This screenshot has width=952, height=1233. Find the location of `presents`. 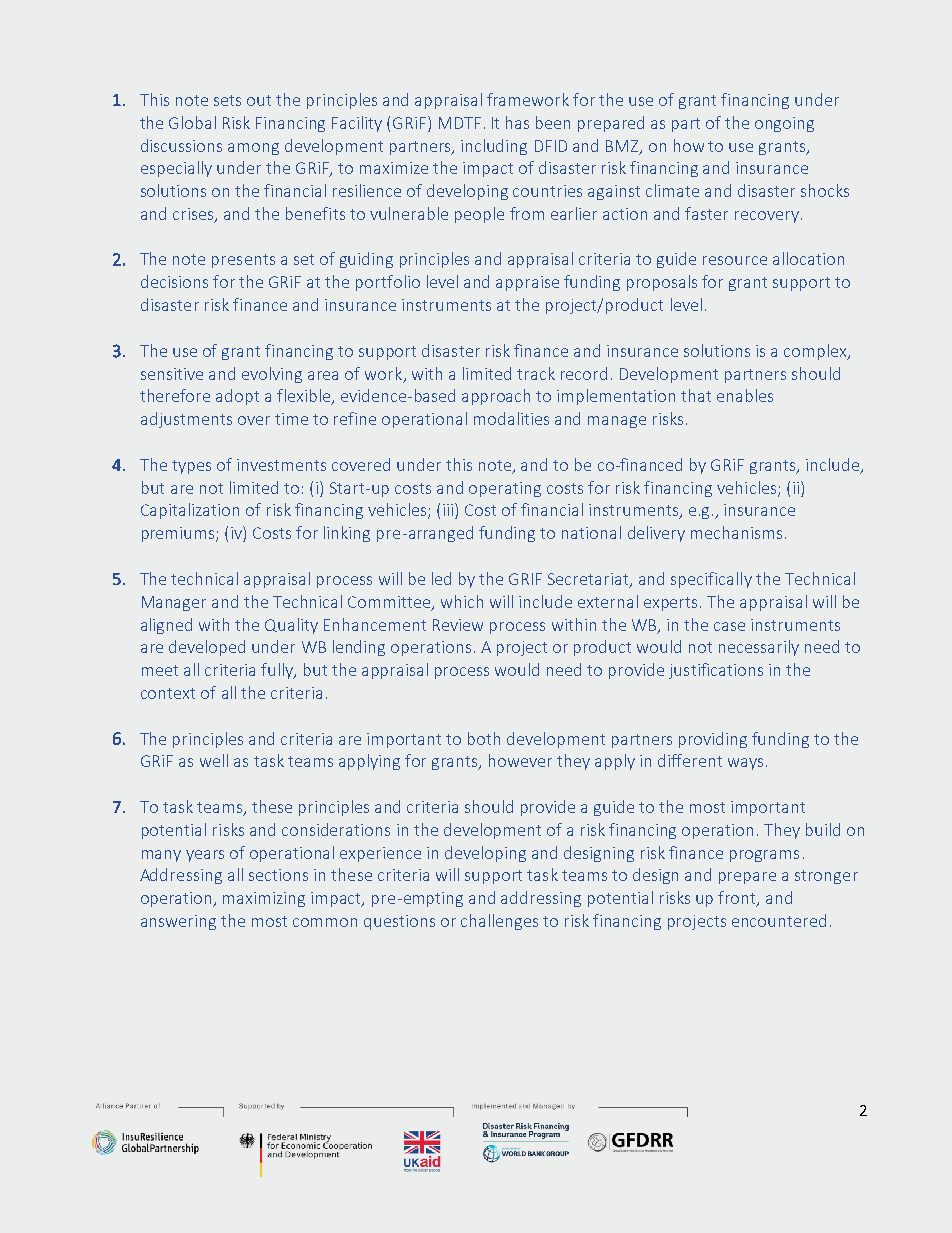

presents is located at coordinates (243, 261).
